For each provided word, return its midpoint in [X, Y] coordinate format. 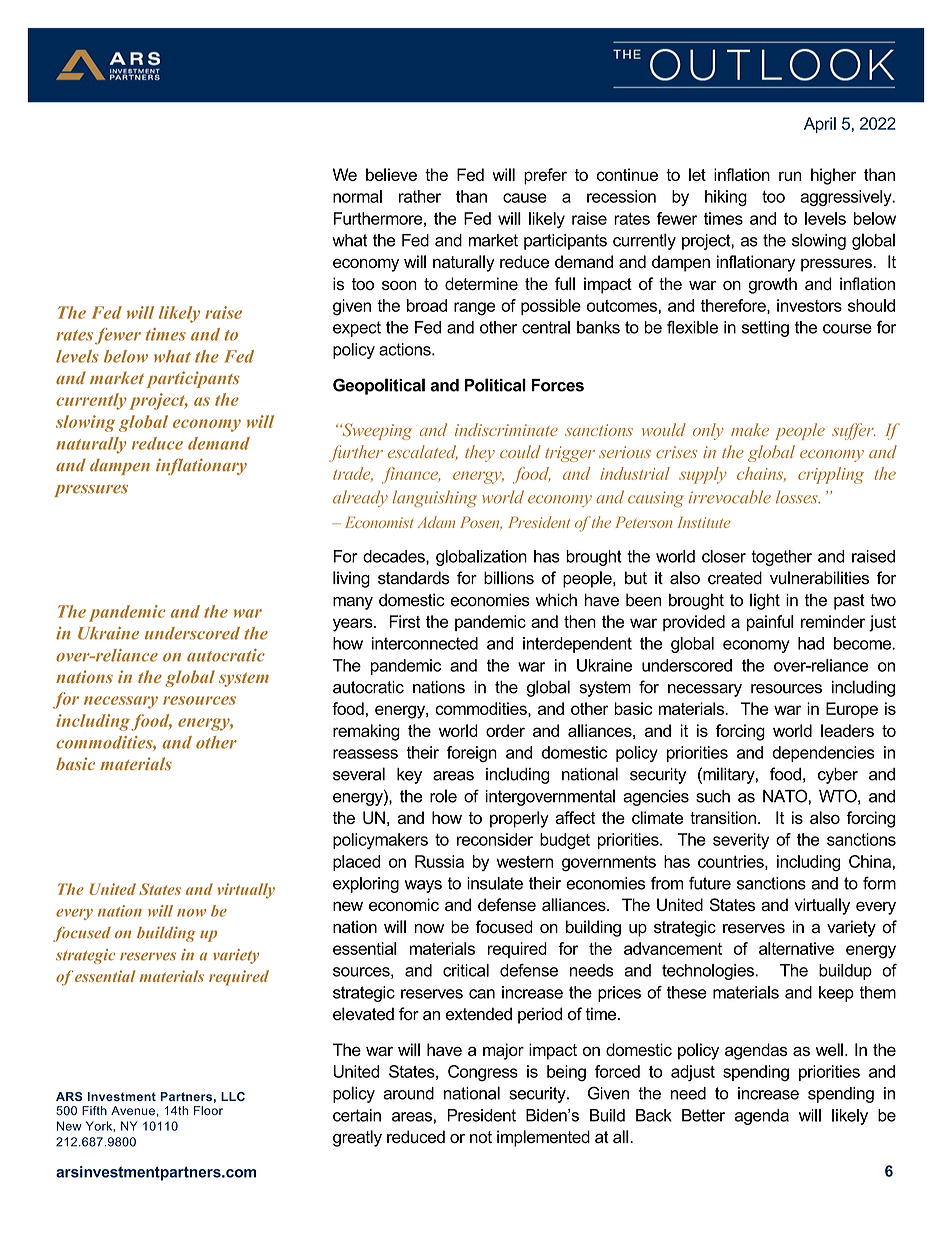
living [351, 579]
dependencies [824, 754]
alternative [796, 948]
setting [765, 329]
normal [357, 196]
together [781, 558]
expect [357, 329]
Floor [208, 1111]
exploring [366, 885]
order [505, 730]
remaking [366, 732]
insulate [495, 883]
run [790, 176]
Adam [436, 522]
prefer [545, 176]
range [474, 309]
